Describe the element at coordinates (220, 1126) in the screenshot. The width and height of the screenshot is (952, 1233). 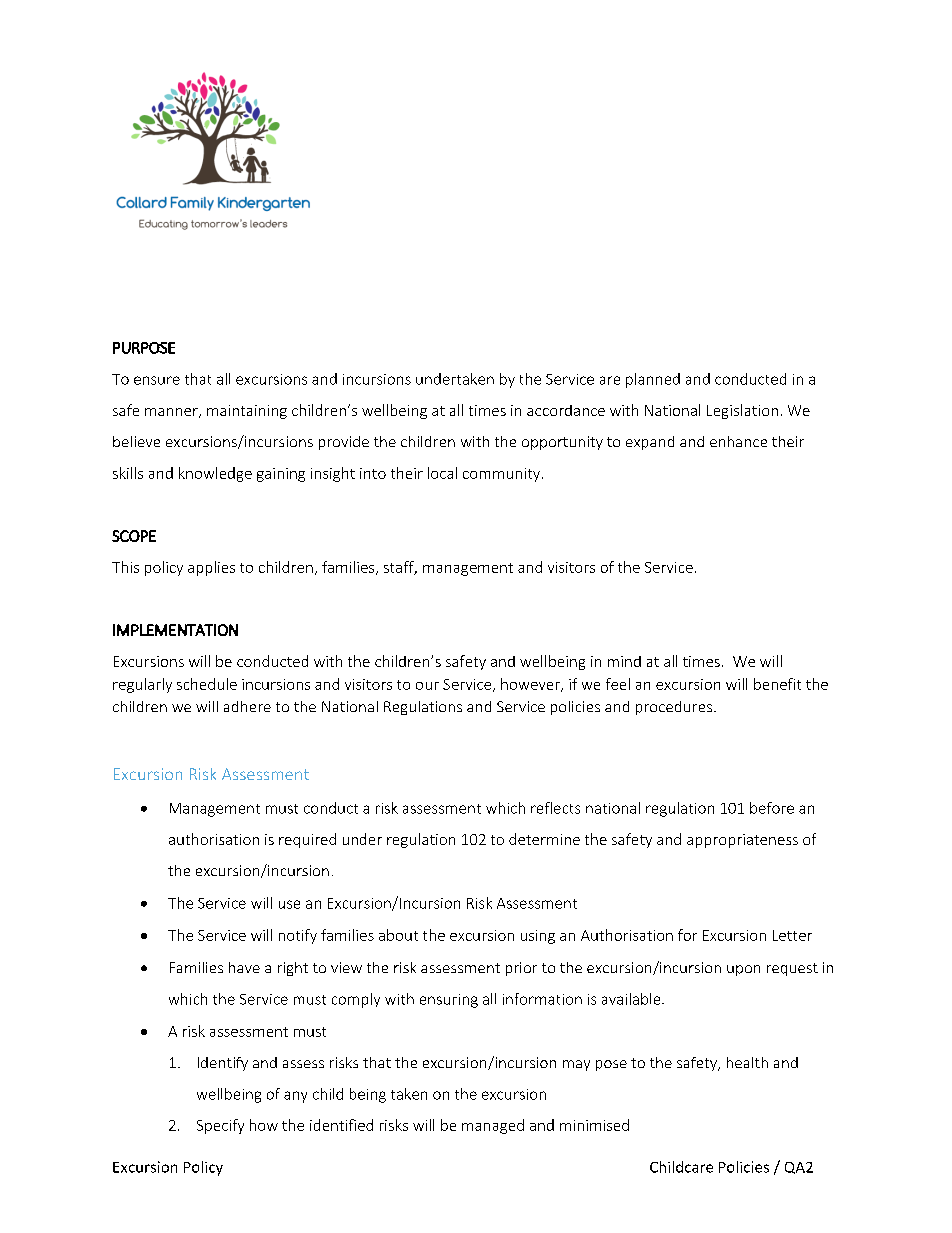
I see `Specify` at that location.
